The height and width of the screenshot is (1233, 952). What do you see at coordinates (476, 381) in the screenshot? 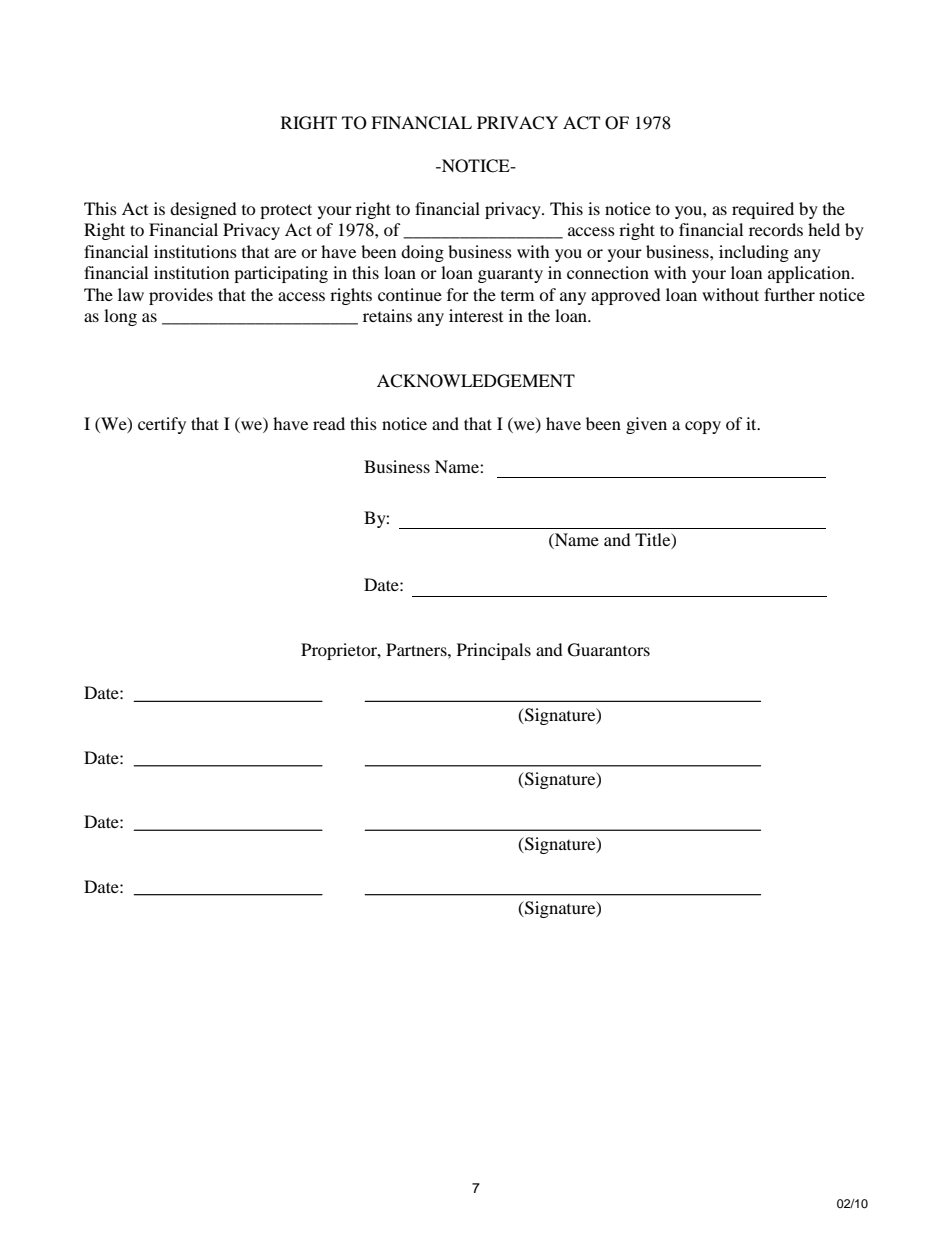
I see `ACKNOWLEDGEMENT` at bounding box center [476, 381].
